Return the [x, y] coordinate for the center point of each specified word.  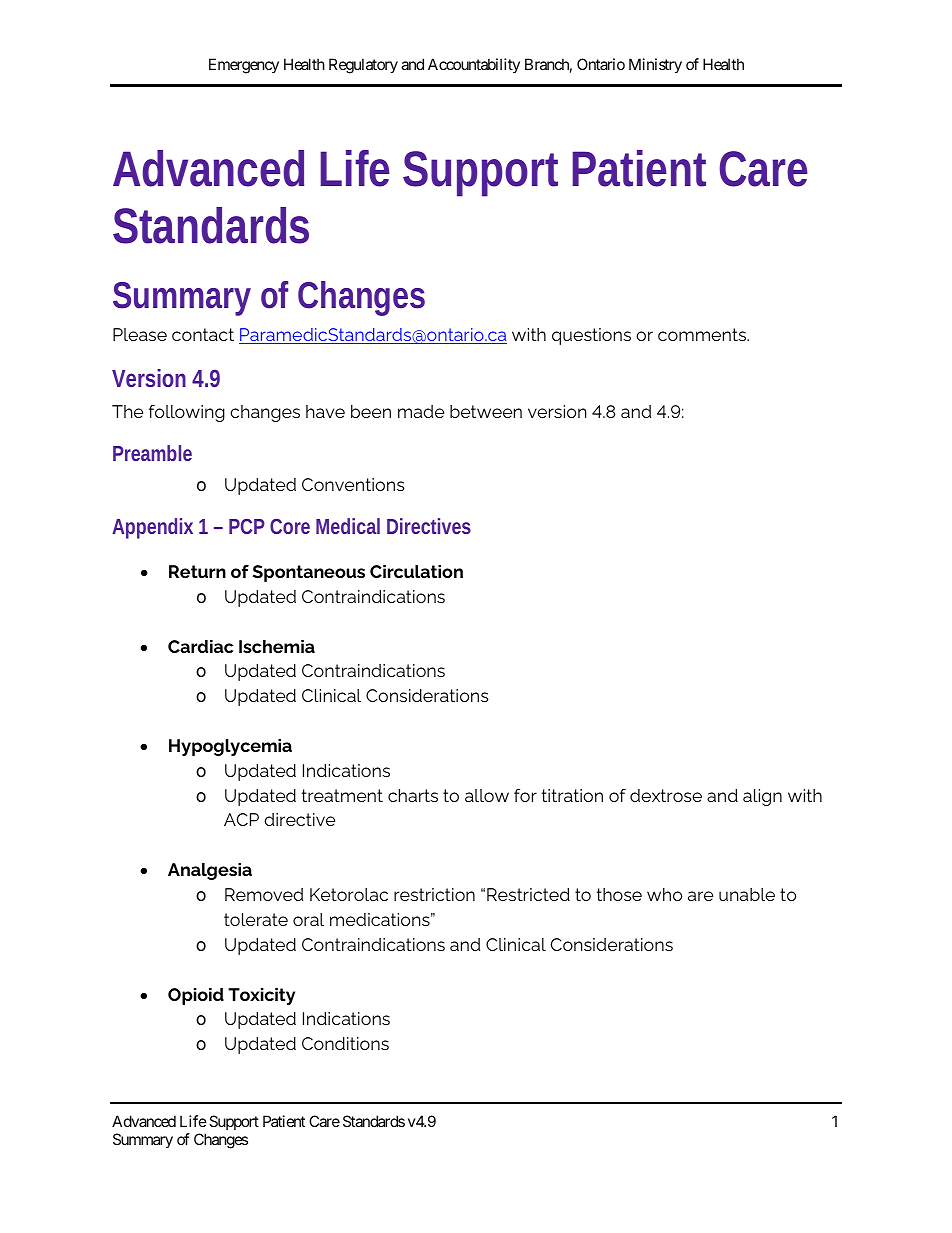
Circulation [416, 571]
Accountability [474, 65]
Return [197, 571]
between [486, 411]
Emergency [244, 66]
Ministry [655, 65]
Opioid [196, 996]
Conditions [345, 1043]
